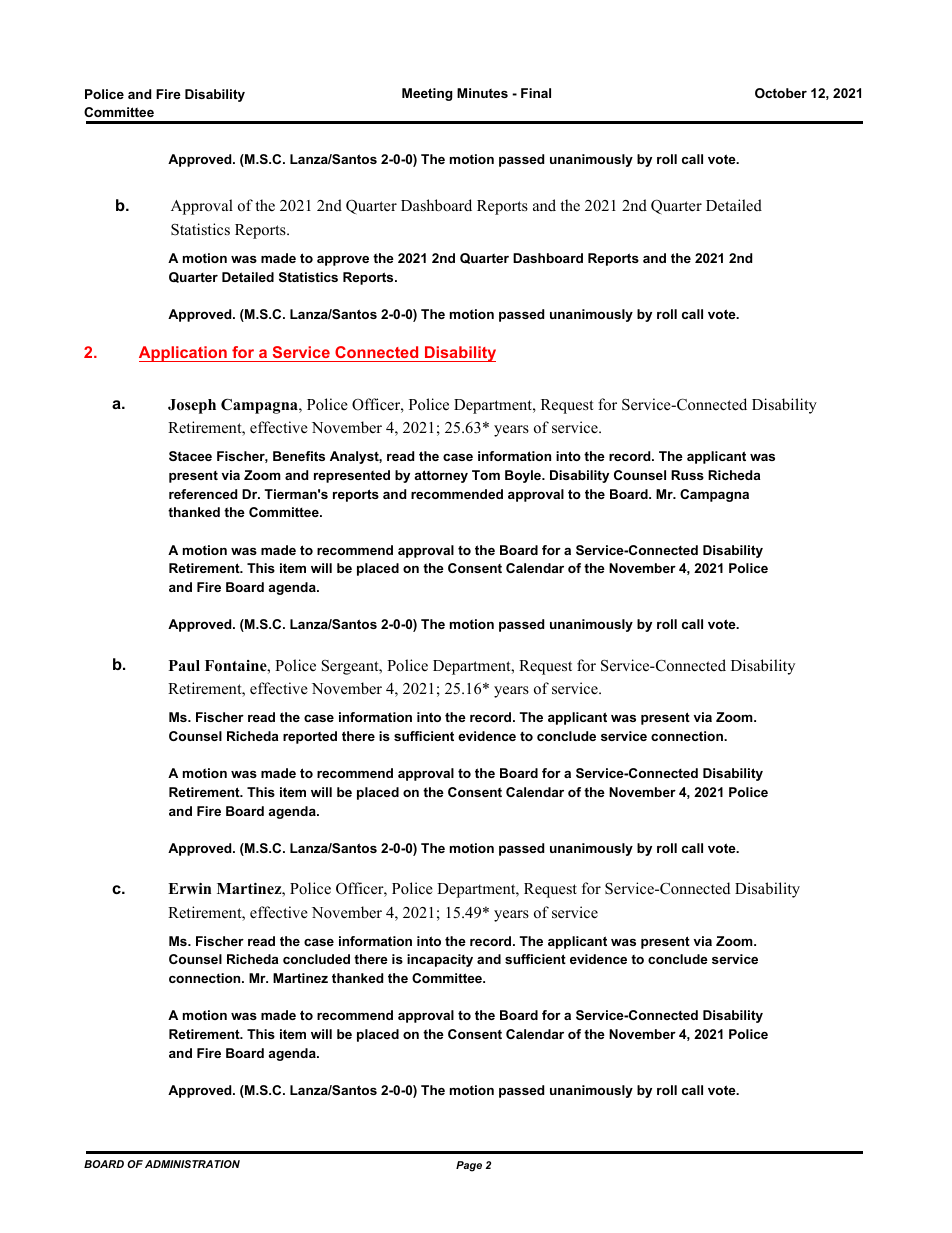 Image resolution: width=952 pixels, height=1233 pixels. Describe the element at coordinates (781, 93) in the document. I see `October` at that location.
